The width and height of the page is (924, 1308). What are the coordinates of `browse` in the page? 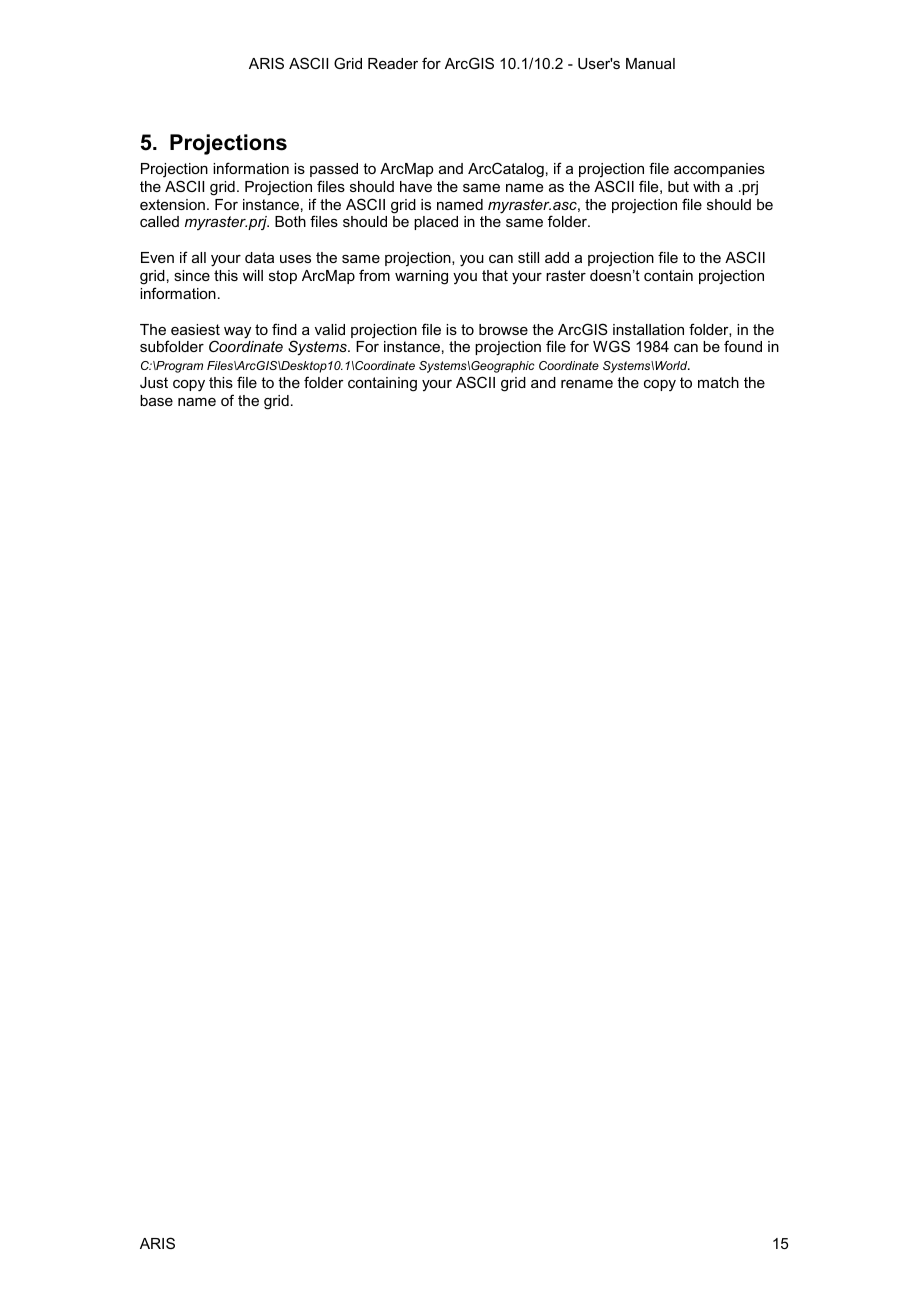 It's located at (503, 329).
